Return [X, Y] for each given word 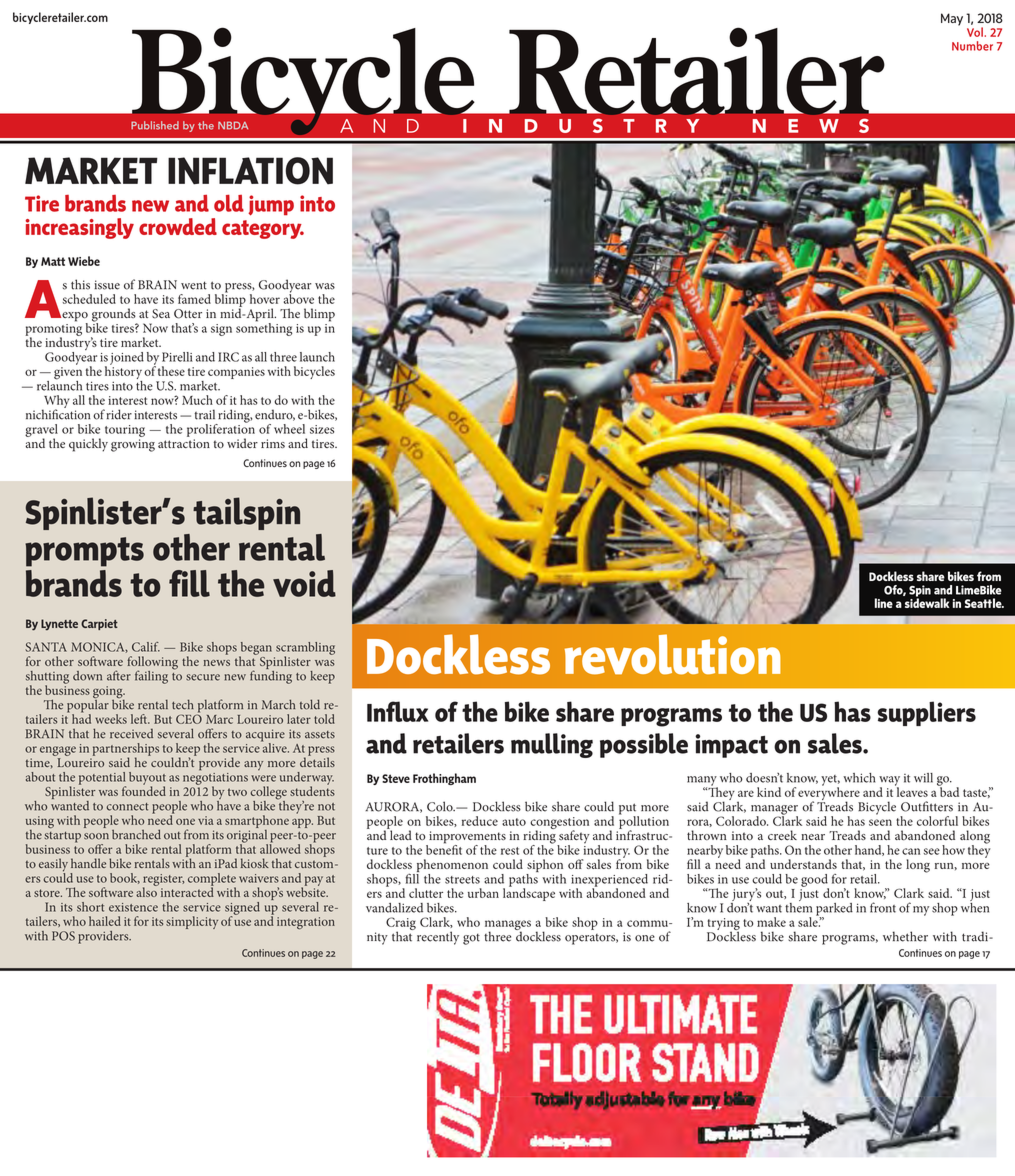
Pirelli [177, 357]
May [952, 19]
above [299, 298]
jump [271, 205]
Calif [146, 647]
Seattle [984, 603]
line [884, 603]
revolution [673, 654]
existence [133, 907]
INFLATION [250, 171]
